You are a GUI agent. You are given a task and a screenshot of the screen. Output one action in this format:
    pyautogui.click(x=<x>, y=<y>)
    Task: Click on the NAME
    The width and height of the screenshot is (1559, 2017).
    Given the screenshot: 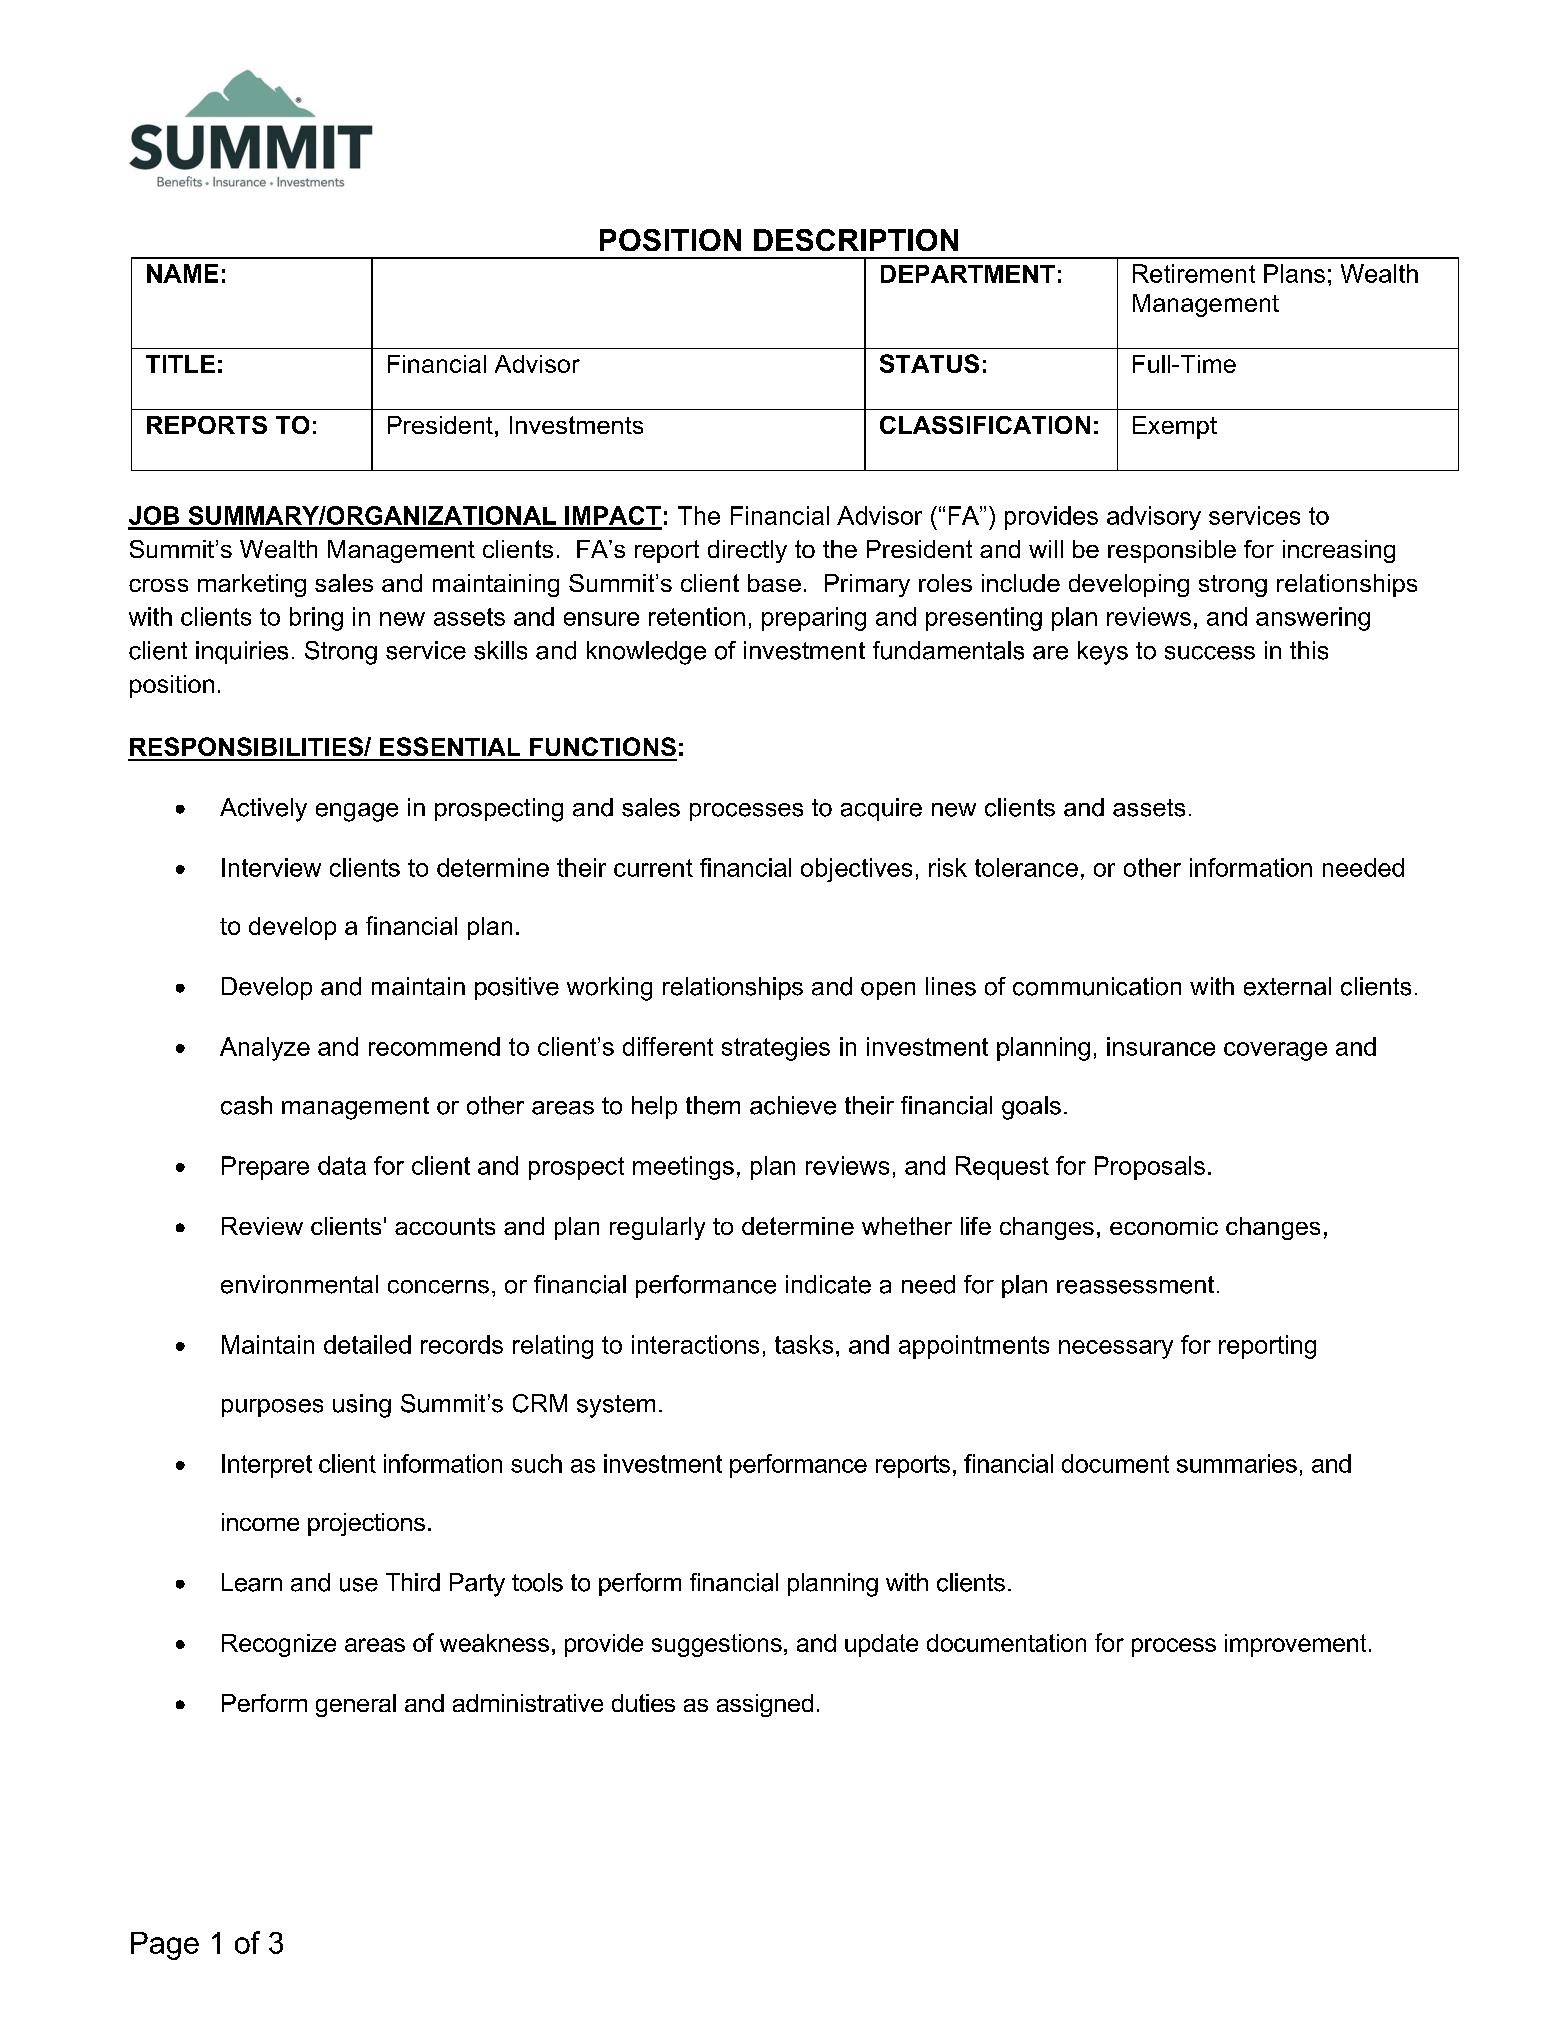 What is the action you would take?
    pyautogui.click(x=182, y=273)
